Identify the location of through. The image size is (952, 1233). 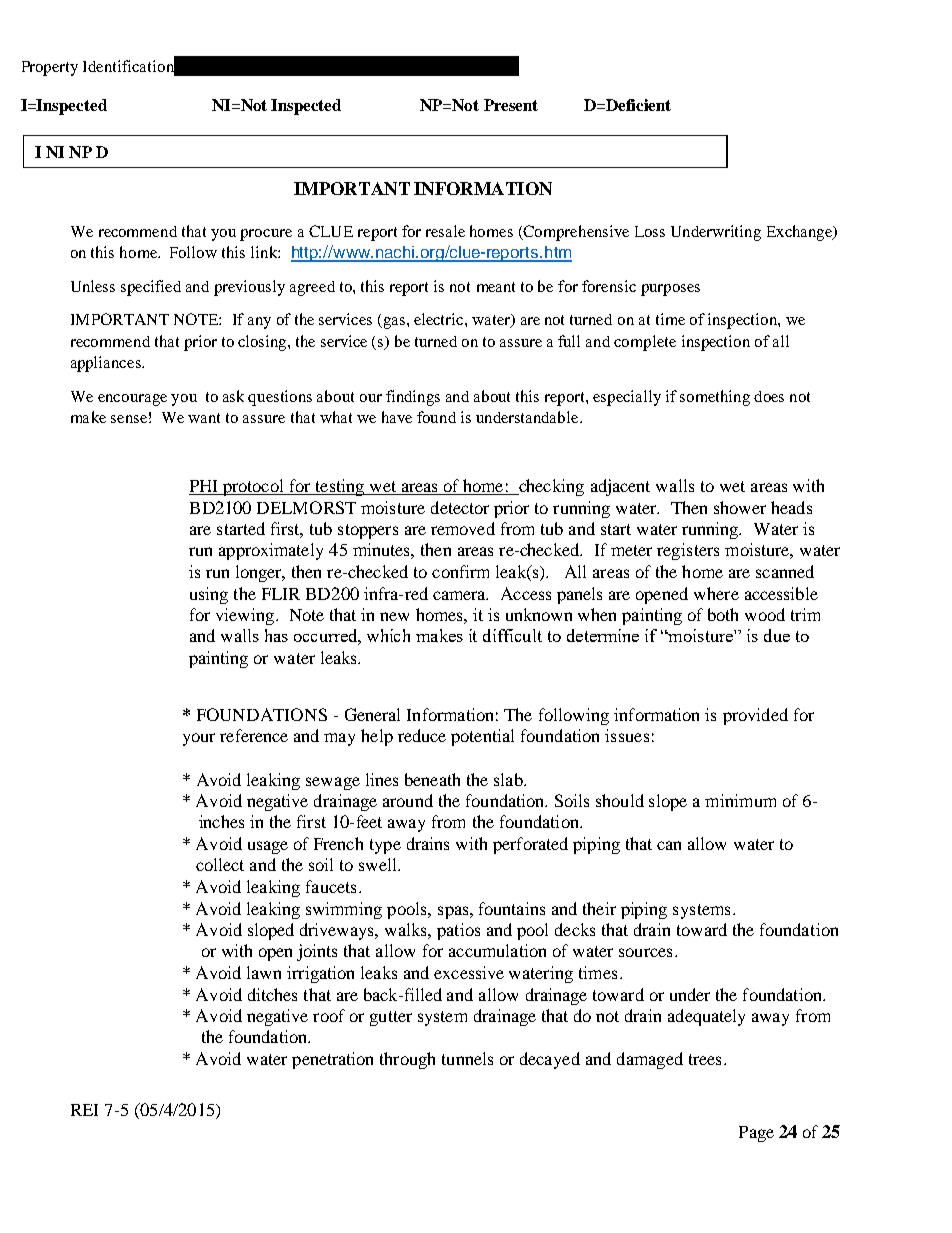
(407, 1060).
